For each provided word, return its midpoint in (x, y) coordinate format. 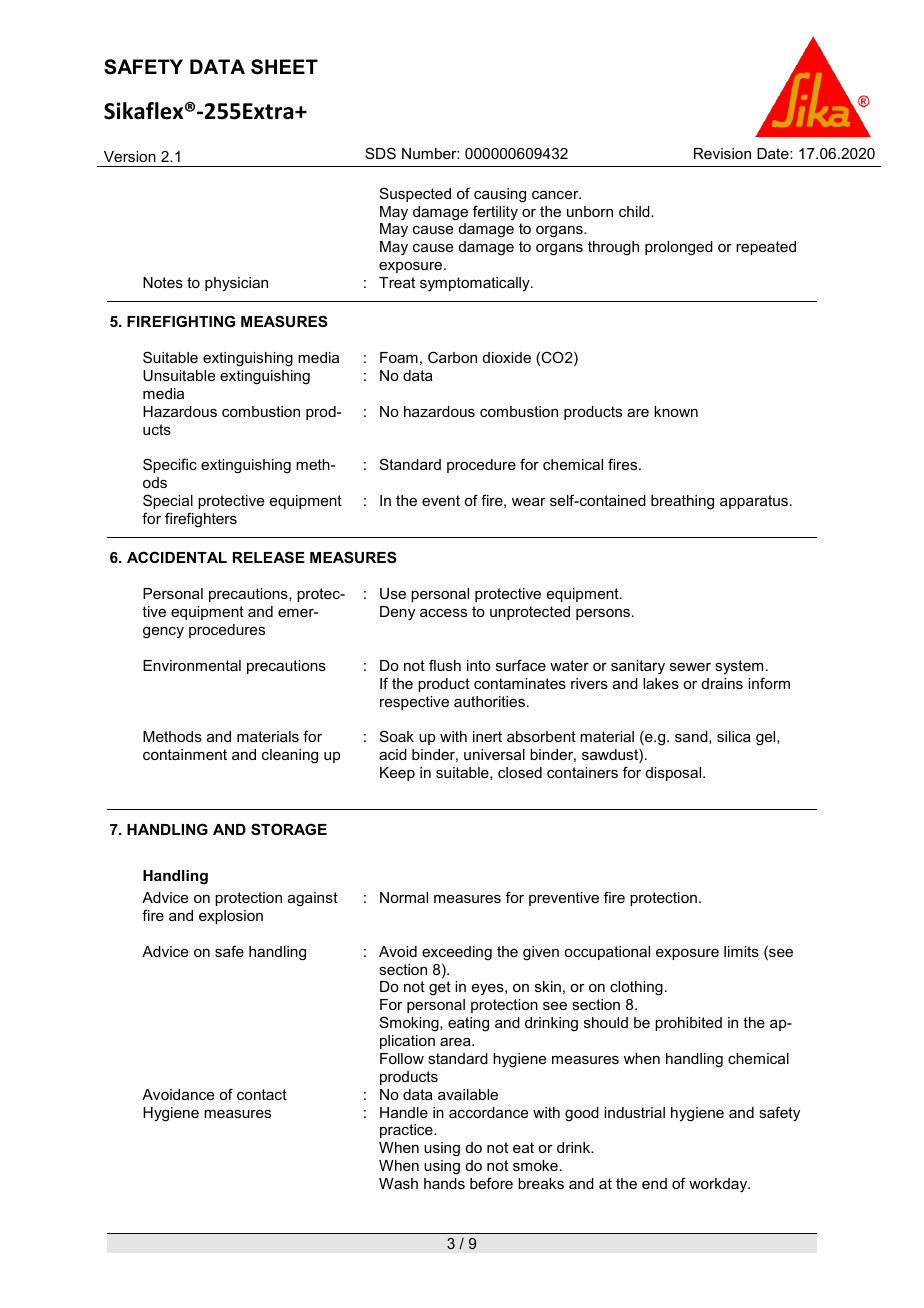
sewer (690, 667)
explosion (231, 917)
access (443, 613)
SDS (380, 153)
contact (262, 1094)
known (676, 411)
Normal (404, 897)
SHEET (284, 67)
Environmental (192, 665)
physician (236, 284)
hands (444, 1183)
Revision (722, 153)
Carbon (452, 357)
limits (741, 951)
